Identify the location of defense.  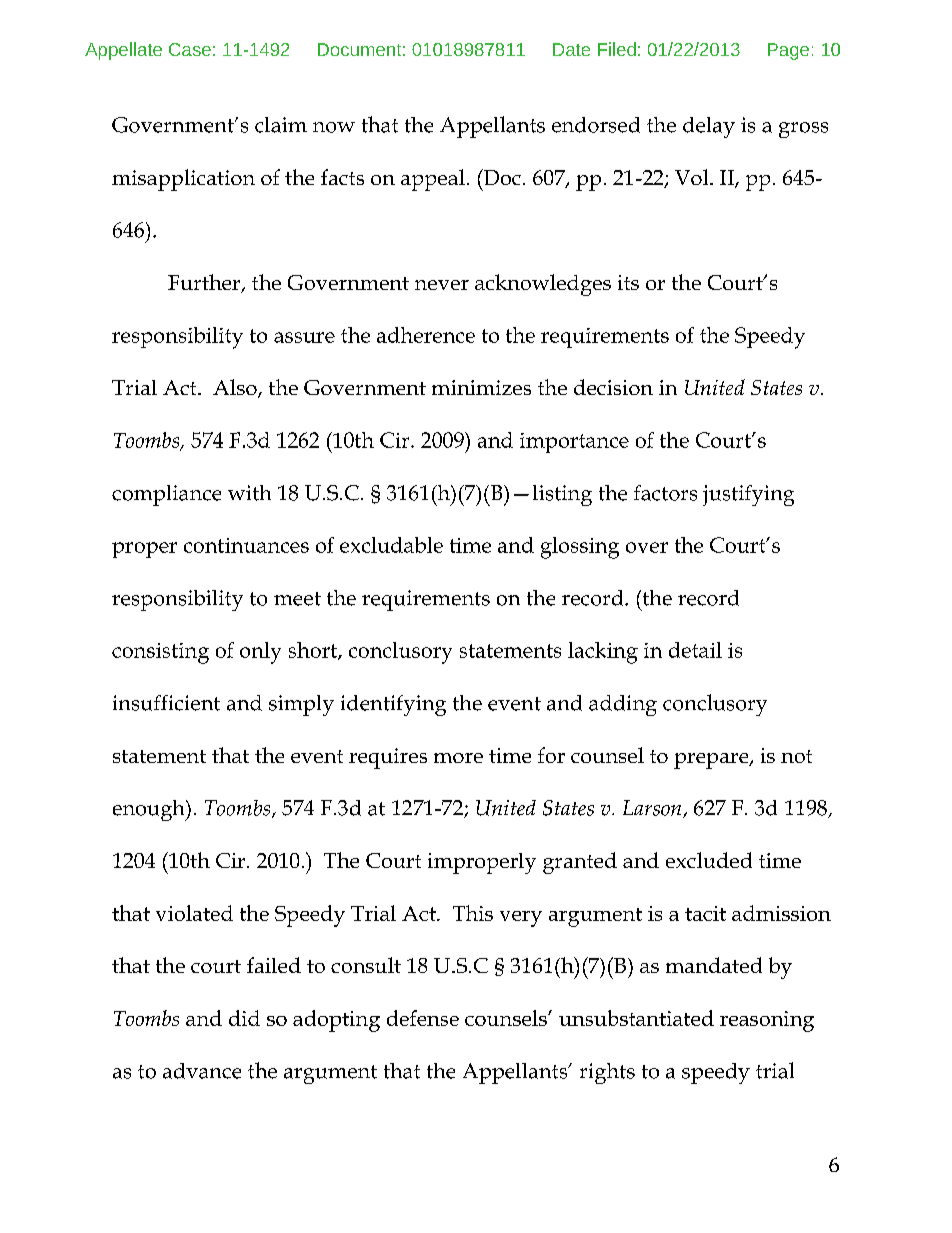
(423, 1018).
